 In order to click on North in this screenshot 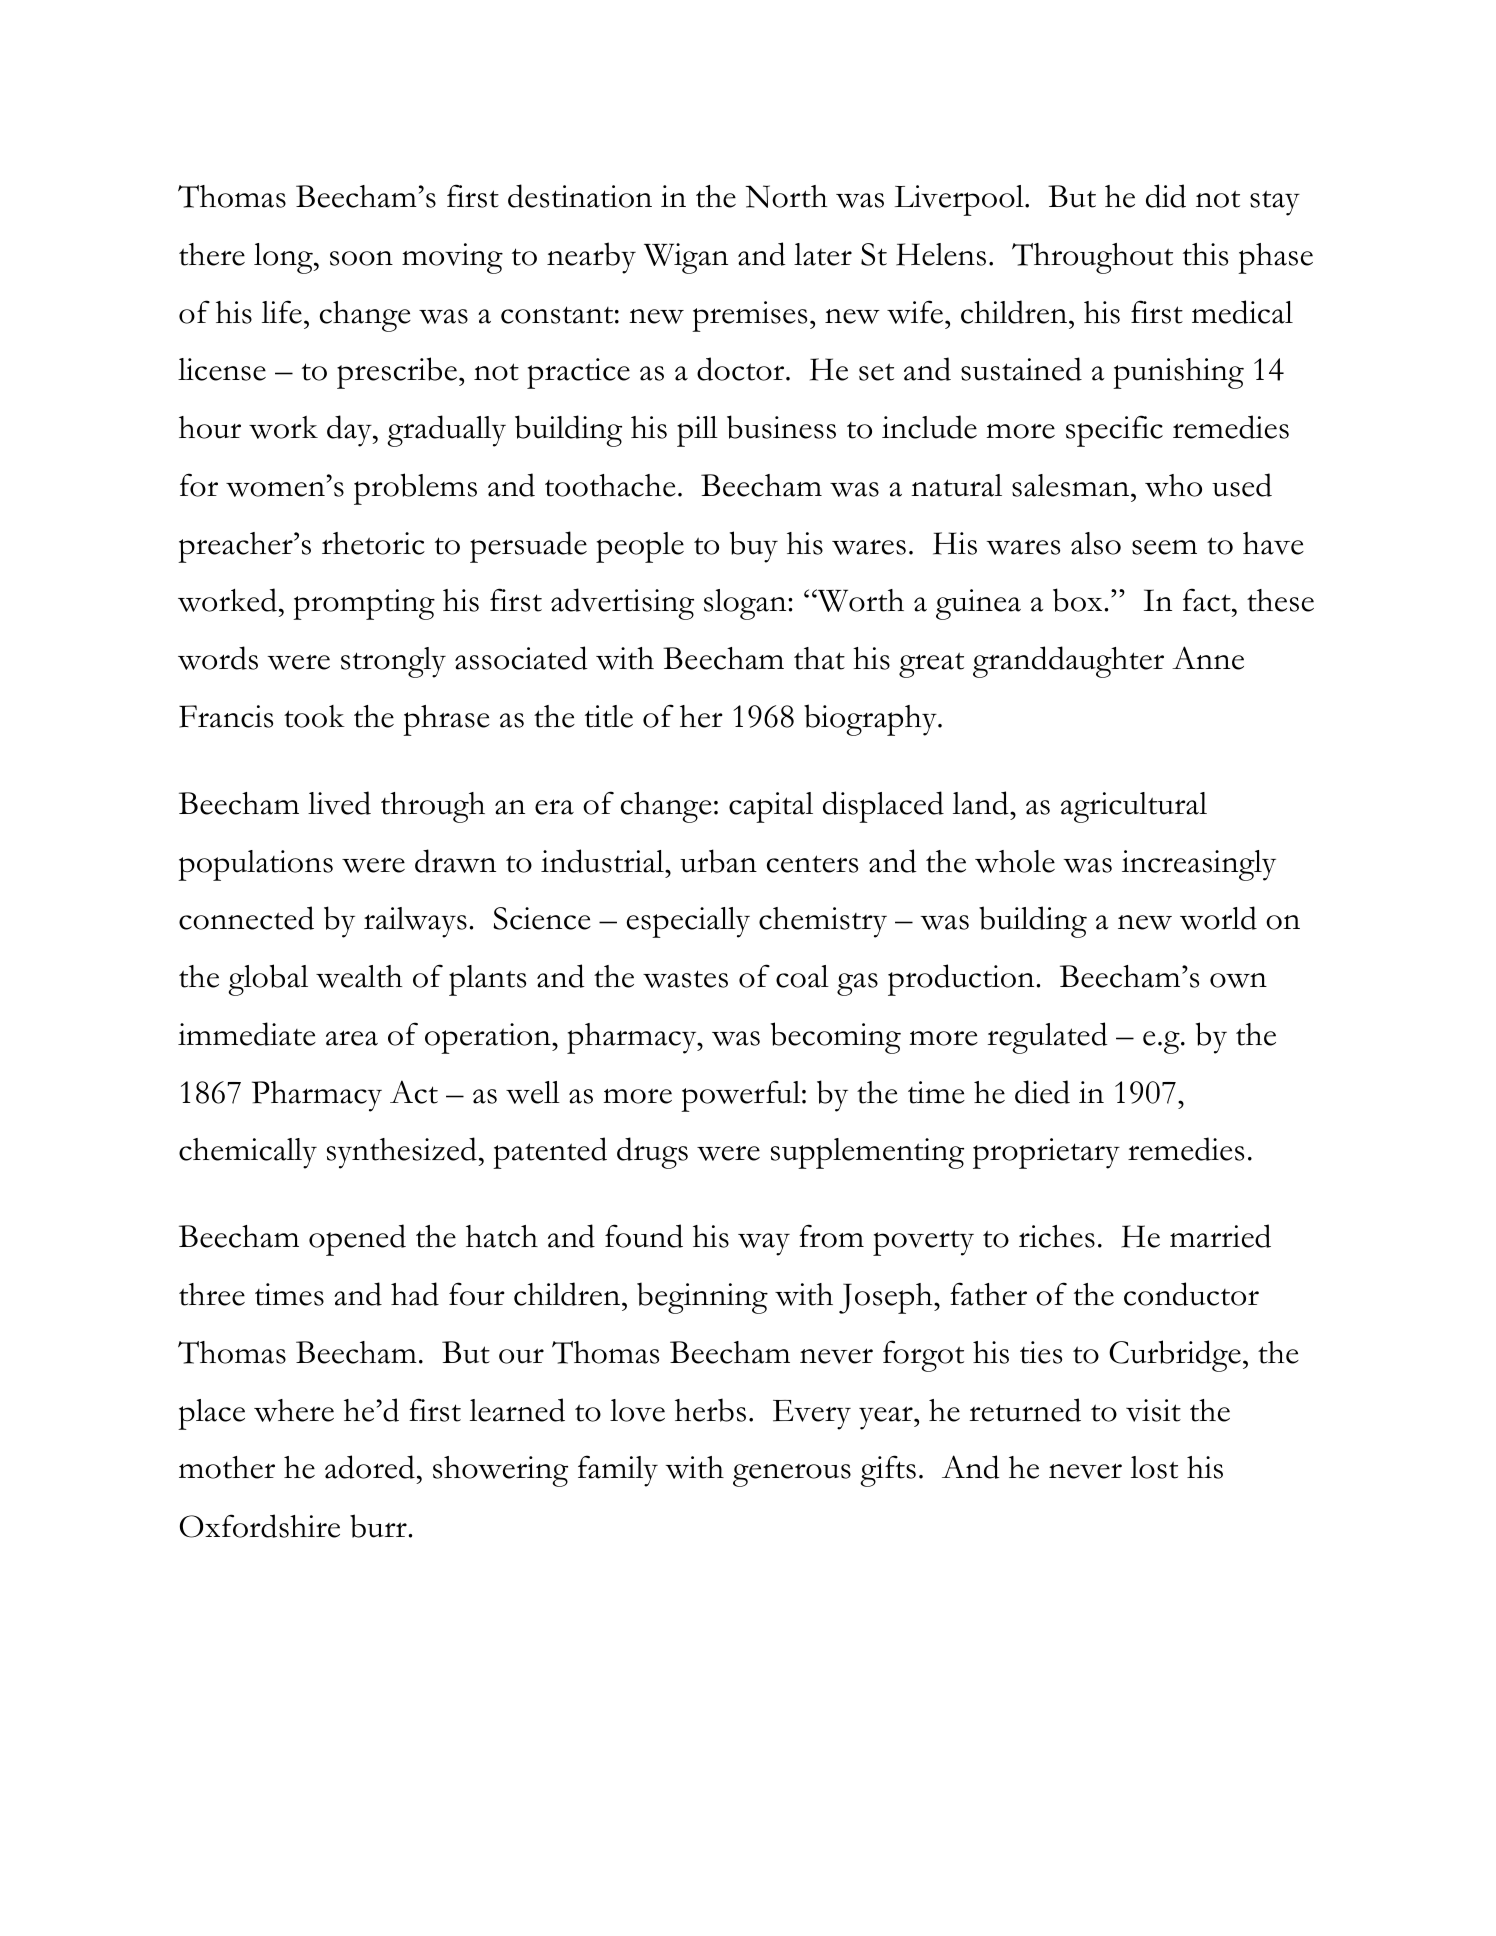, I will do `click(786, 196)`.
